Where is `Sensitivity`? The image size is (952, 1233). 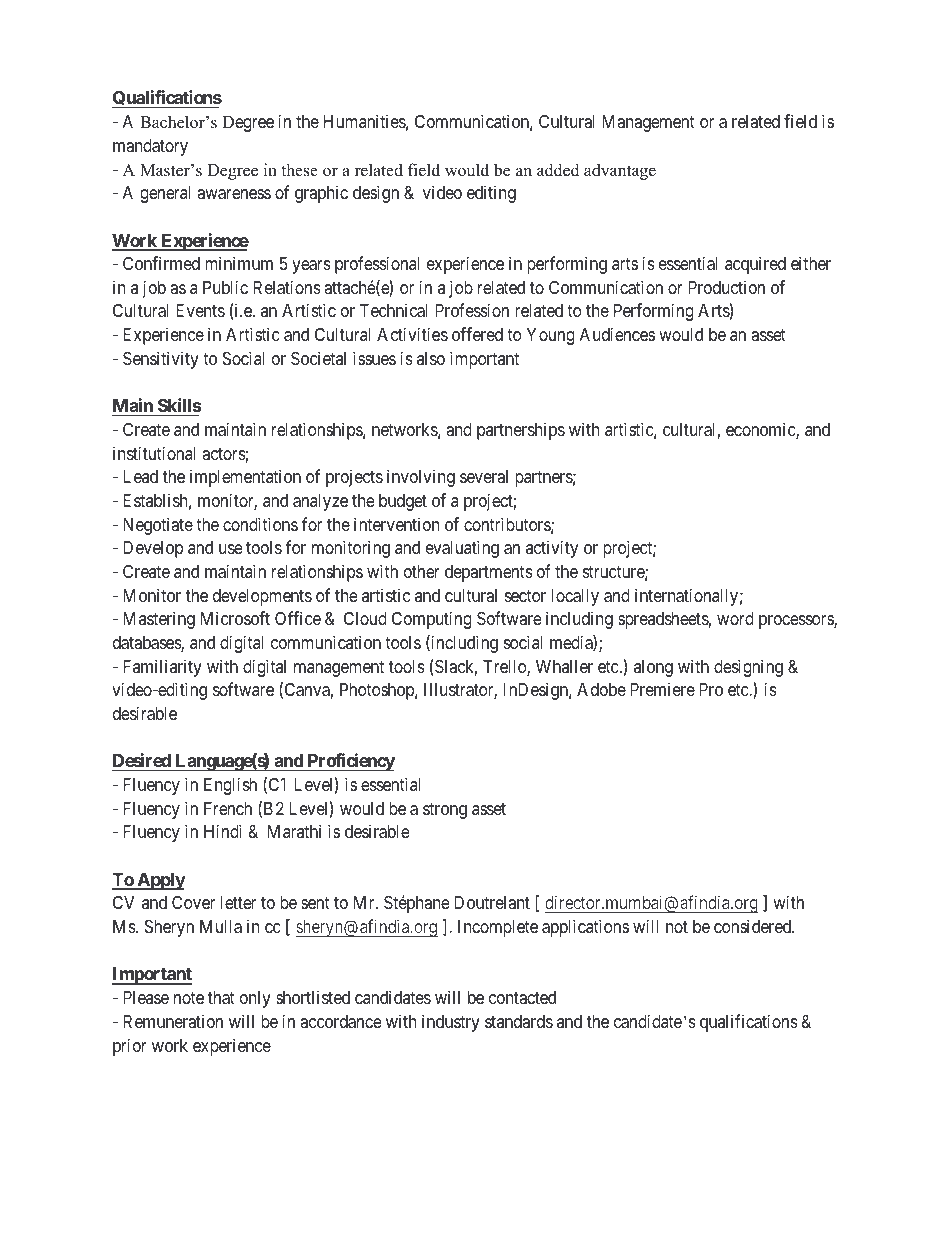
Sensitivity is located at coordinates (161, 360).
